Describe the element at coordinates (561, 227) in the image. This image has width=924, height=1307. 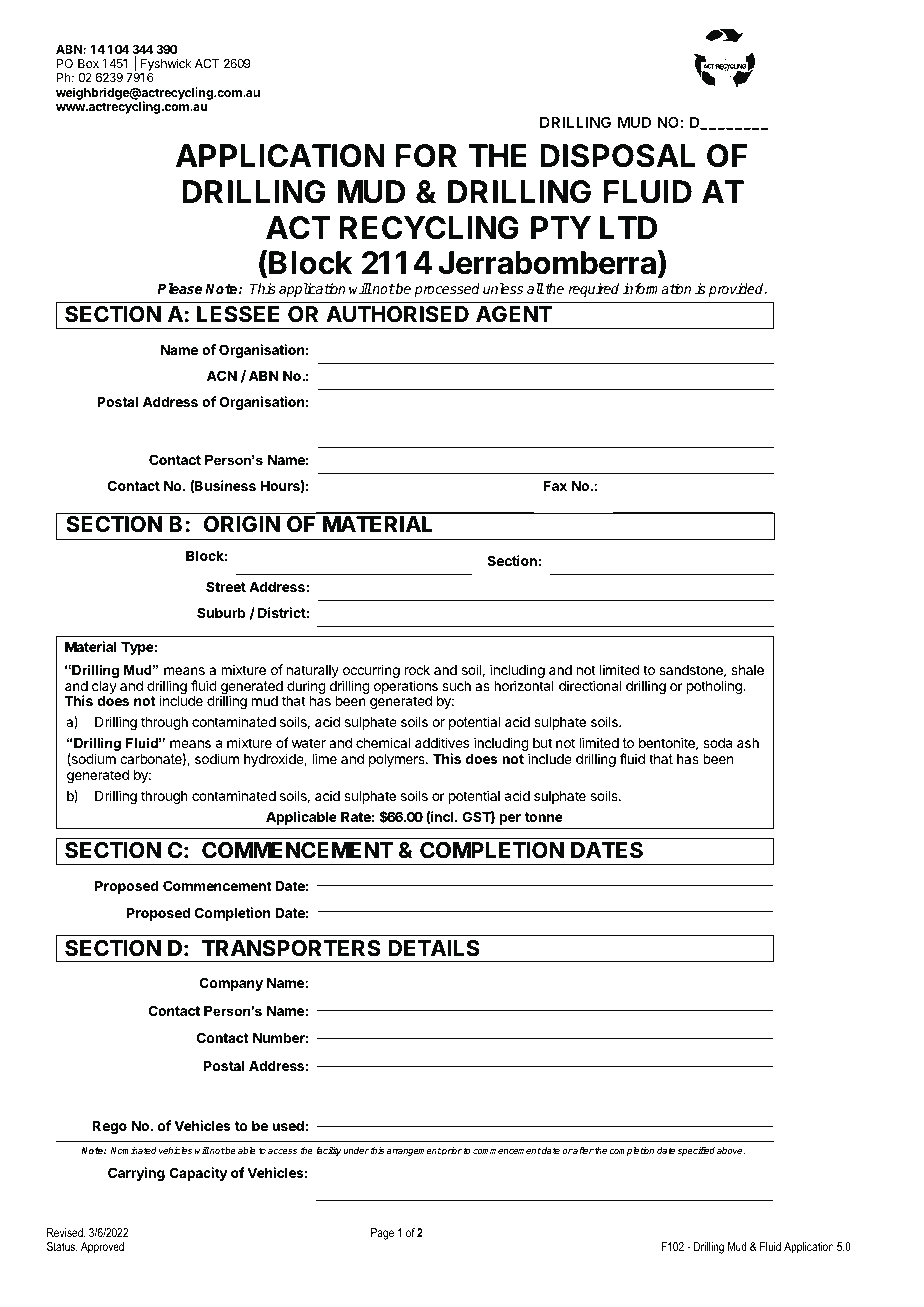
I see `PTY` at that location.
